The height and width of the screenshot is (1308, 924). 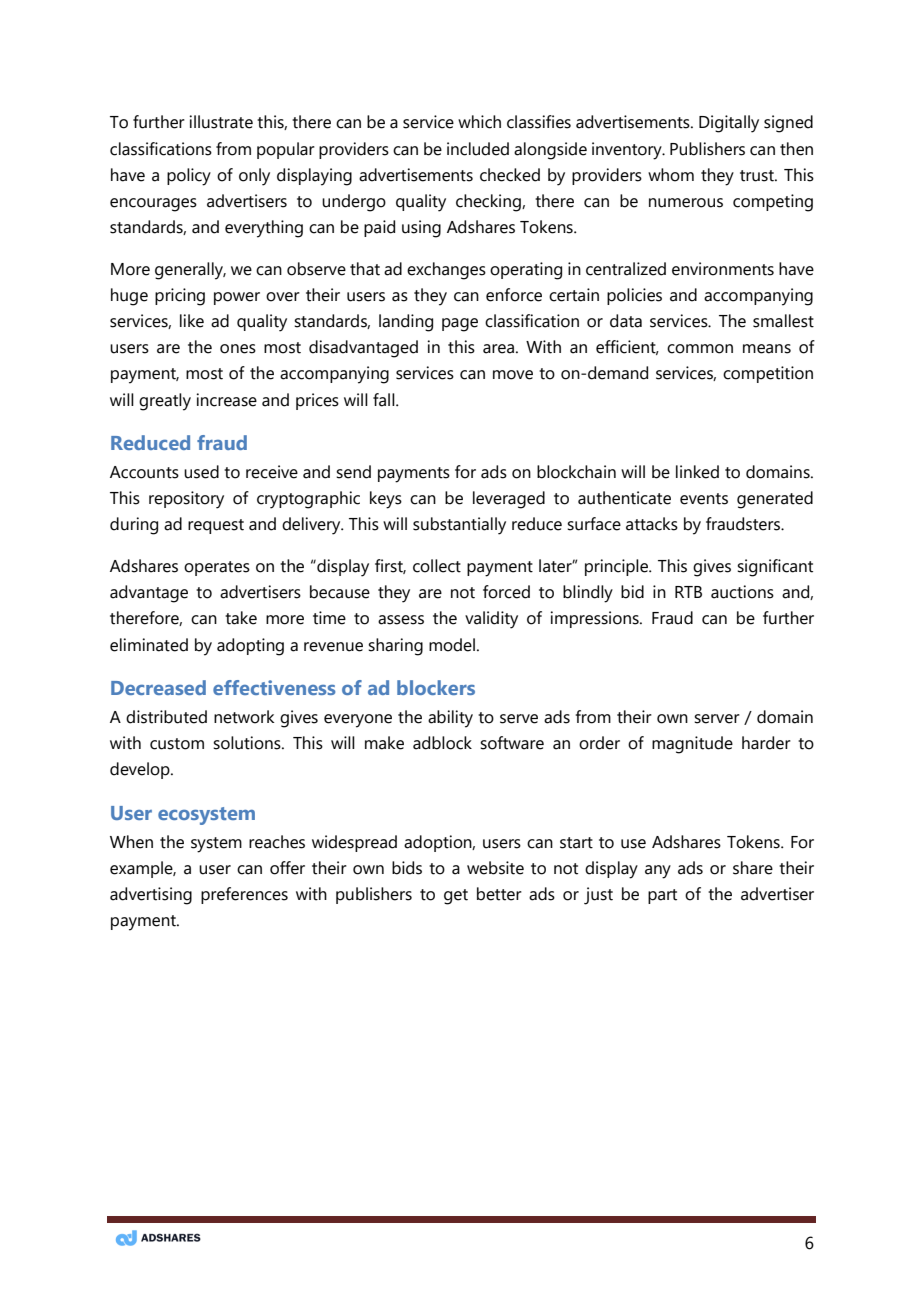 What do you see at coordinates (221, 122) in the screenshot?
I see `illustrate` at bounding box center [221, 122].
